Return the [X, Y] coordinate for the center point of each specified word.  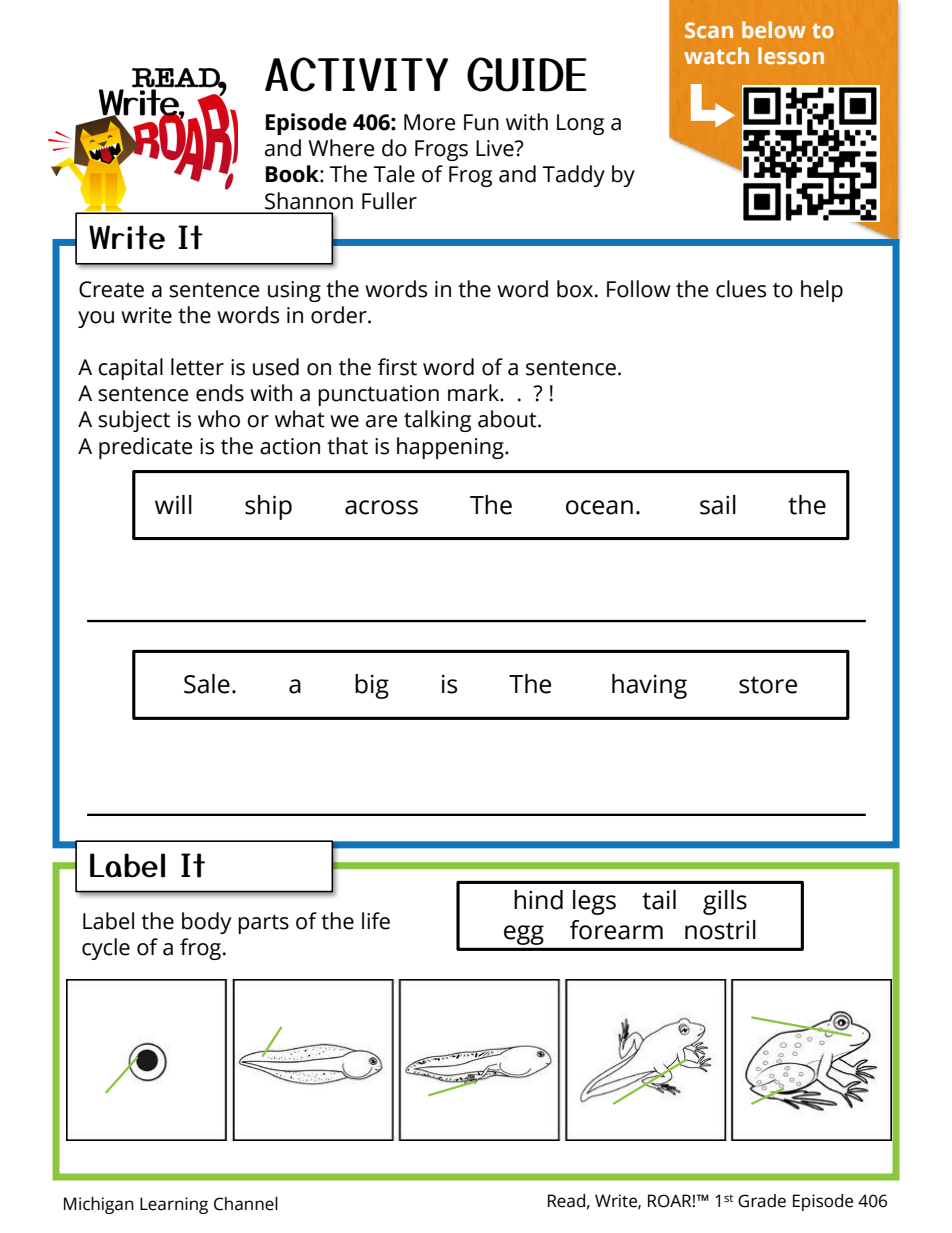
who [219, 419]
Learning [174, 1205]
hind [538, 900]
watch [716, 55]
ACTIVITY [356, 74]
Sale [207, 684]
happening [451, 448]
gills [725, 902]
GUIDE [527, 74]
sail [718, 505]
